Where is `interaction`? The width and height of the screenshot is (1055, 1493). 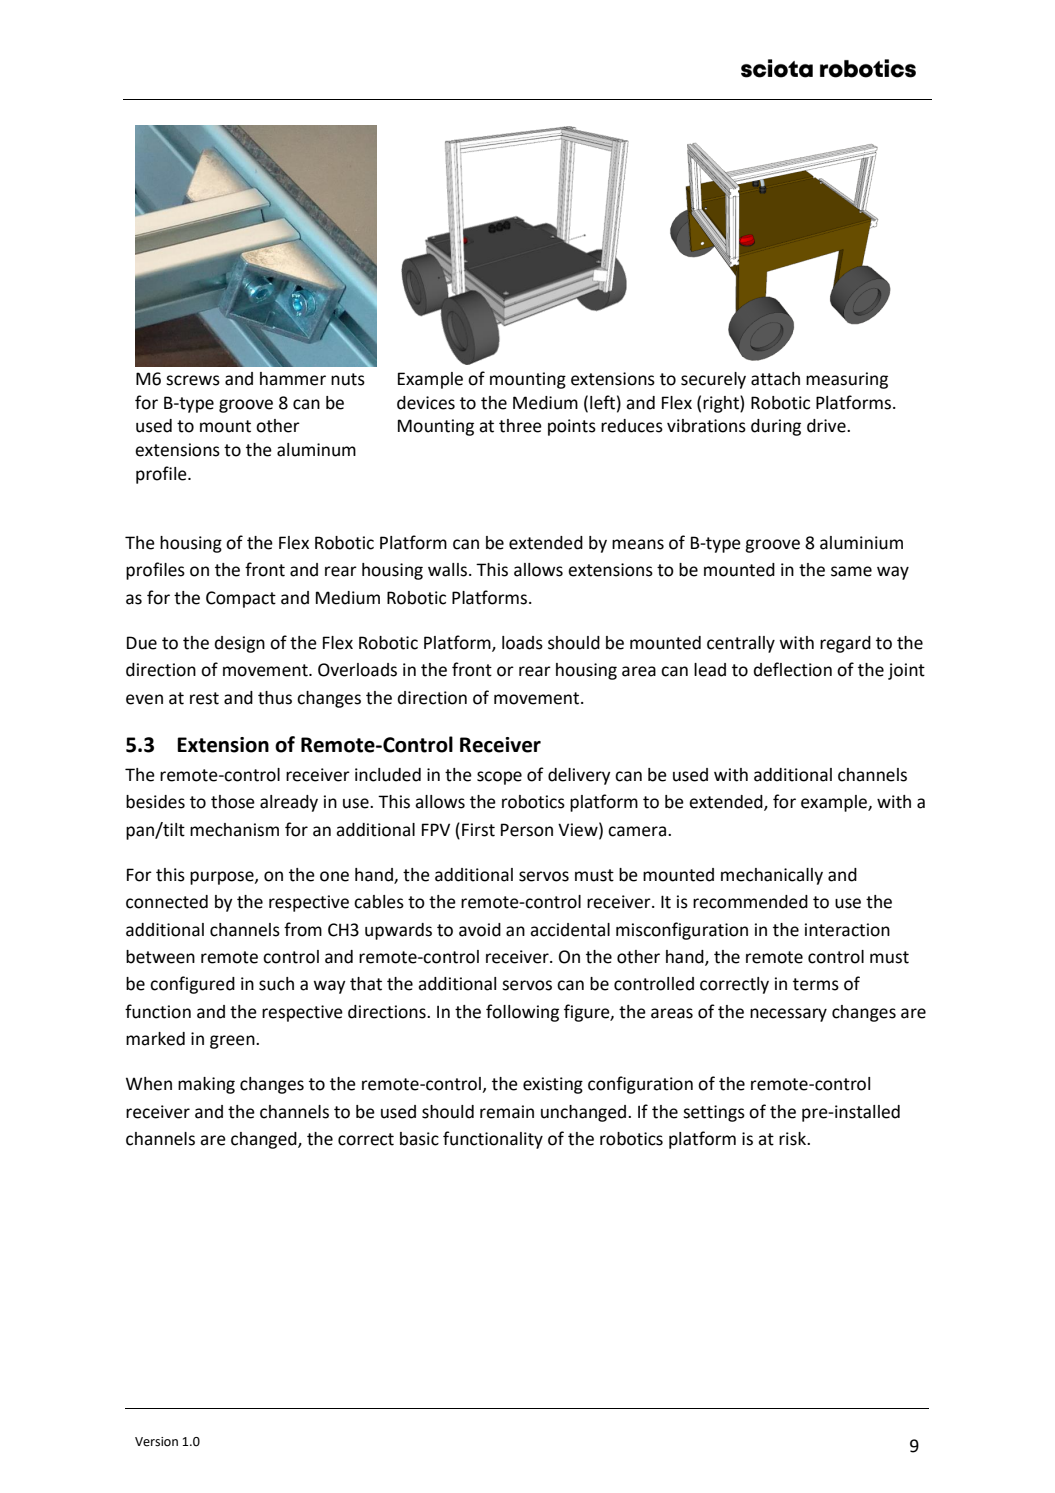
interaction is located at coordinates (847, 930).
